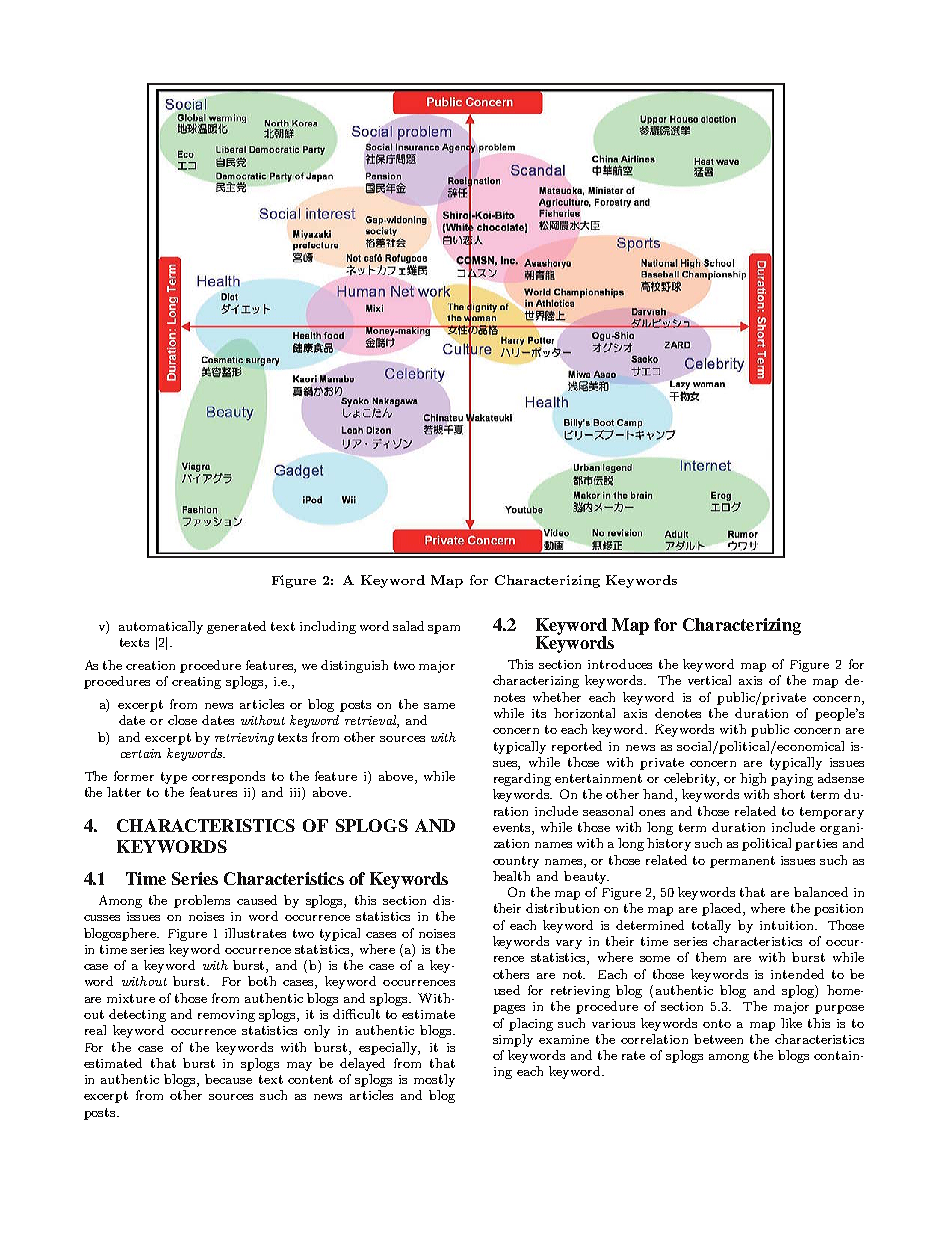 The image size is (952, 1233). Describe the element at coordinates (228, 1079) in the image. I see `because` at that location.
